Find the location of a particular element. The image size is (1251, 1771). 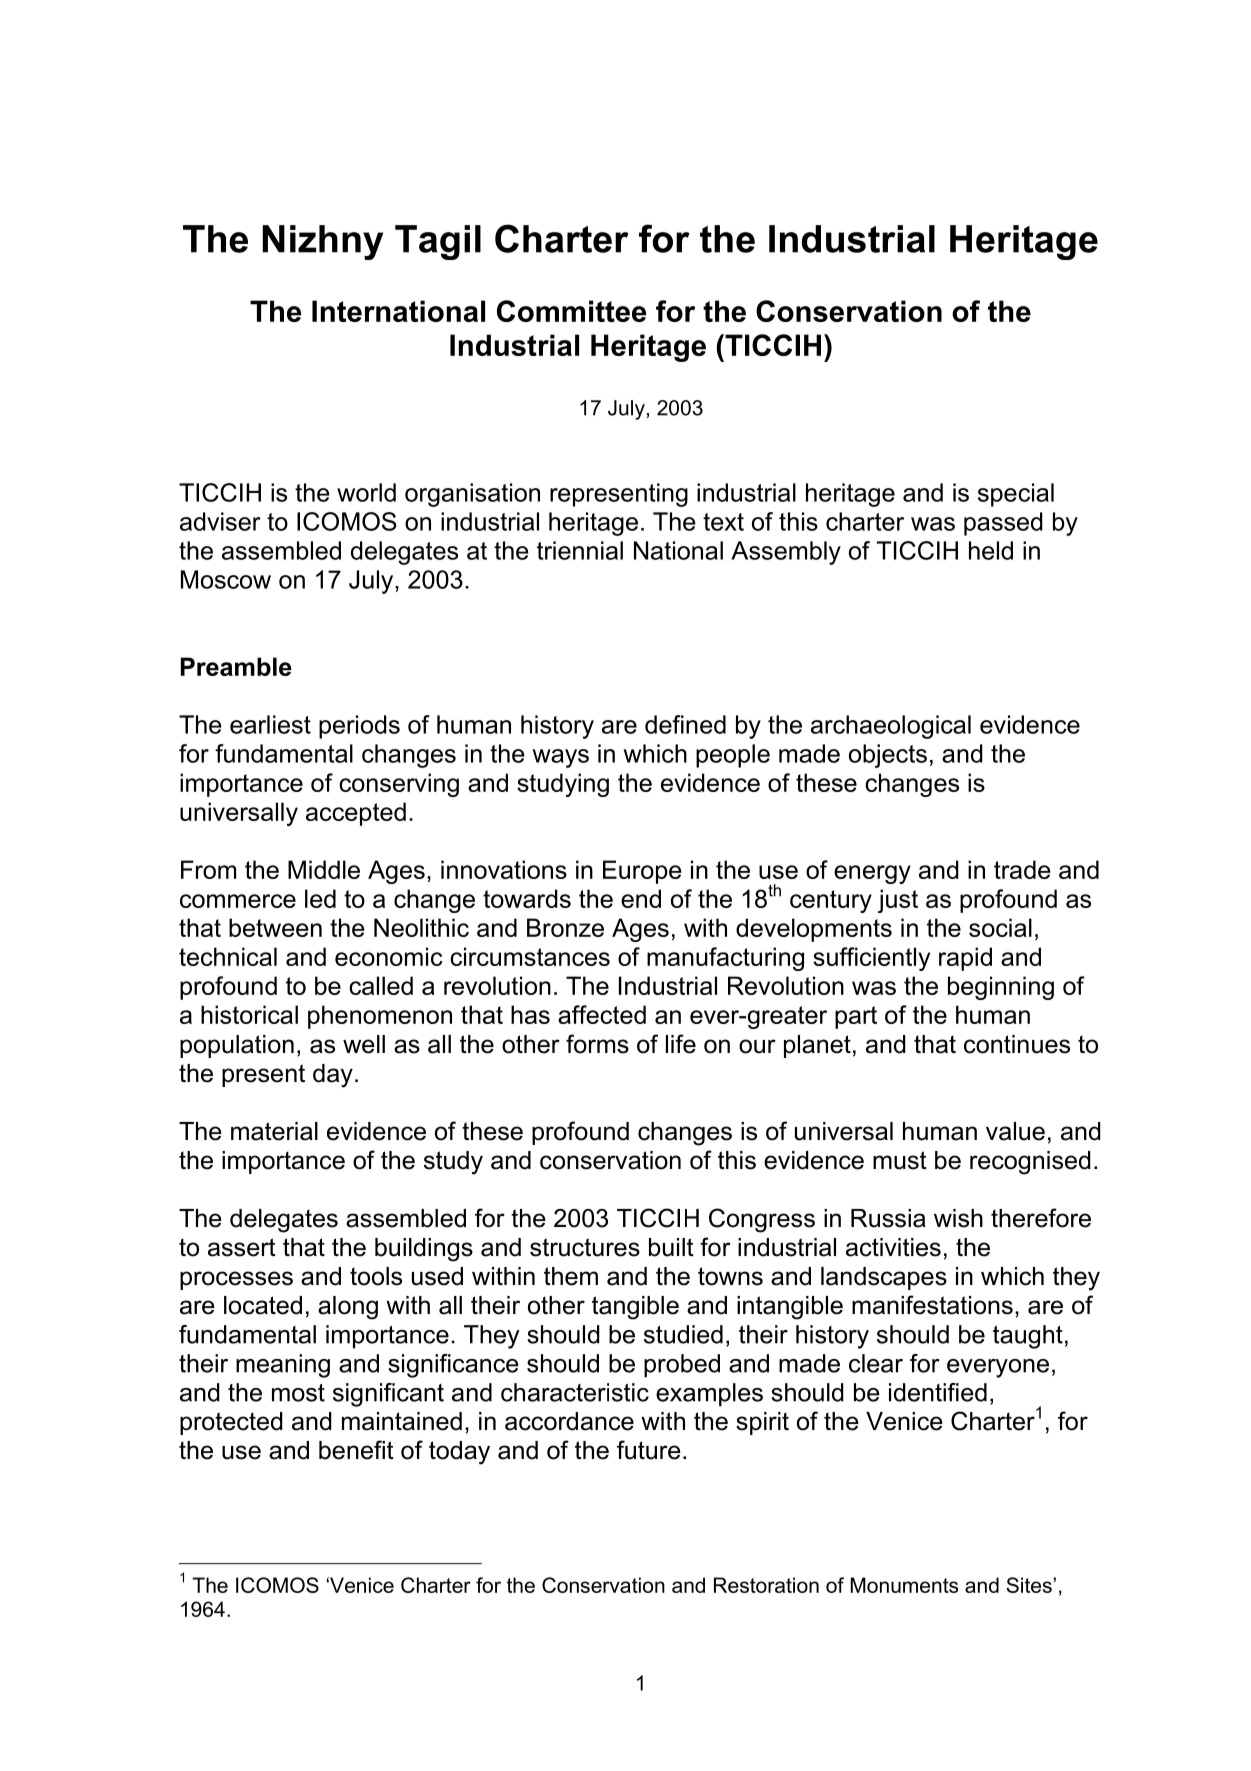

special is located at coordinates (1016, 495).
